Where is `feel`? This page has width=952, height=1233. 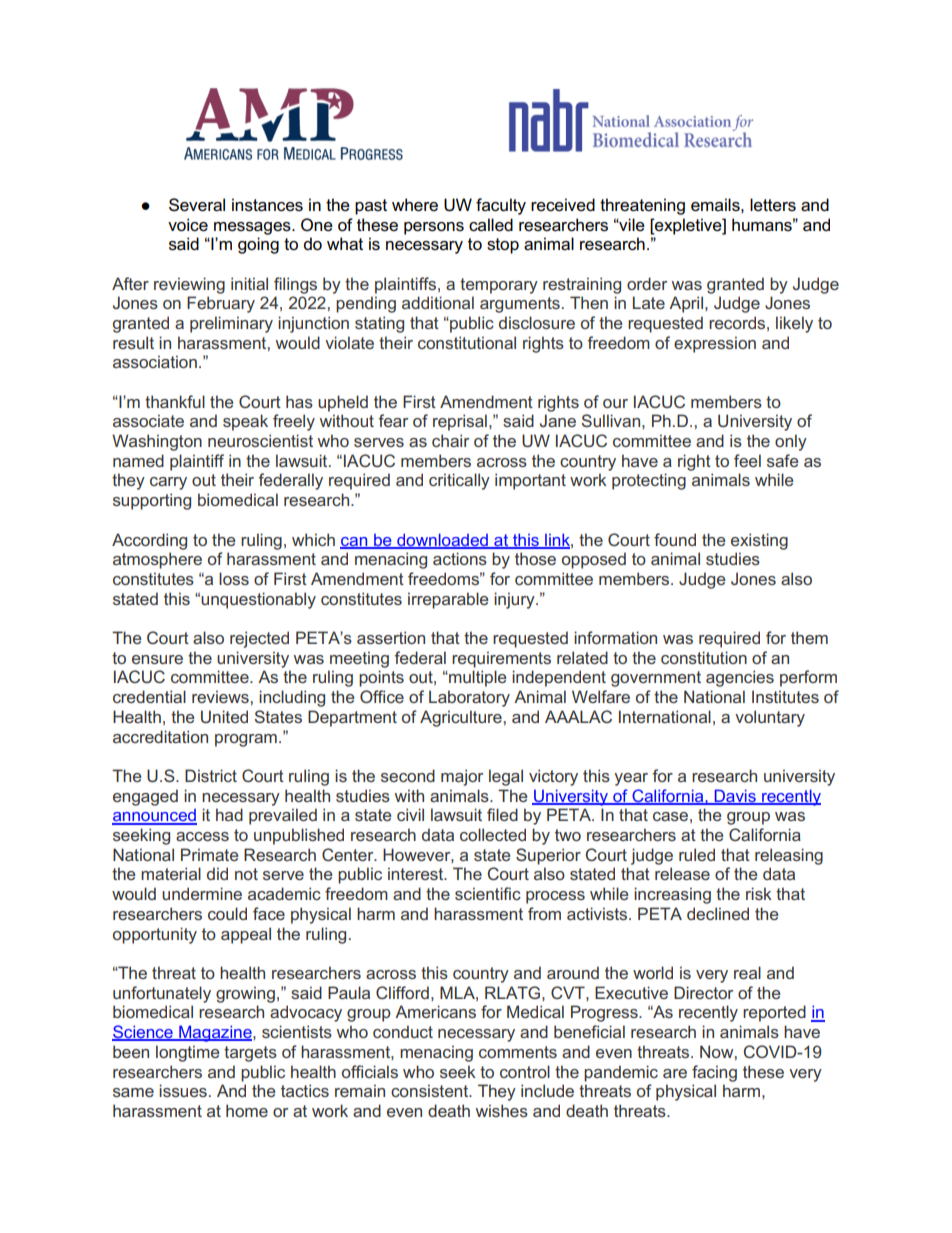 feel is located at coordinates (747, 460).
